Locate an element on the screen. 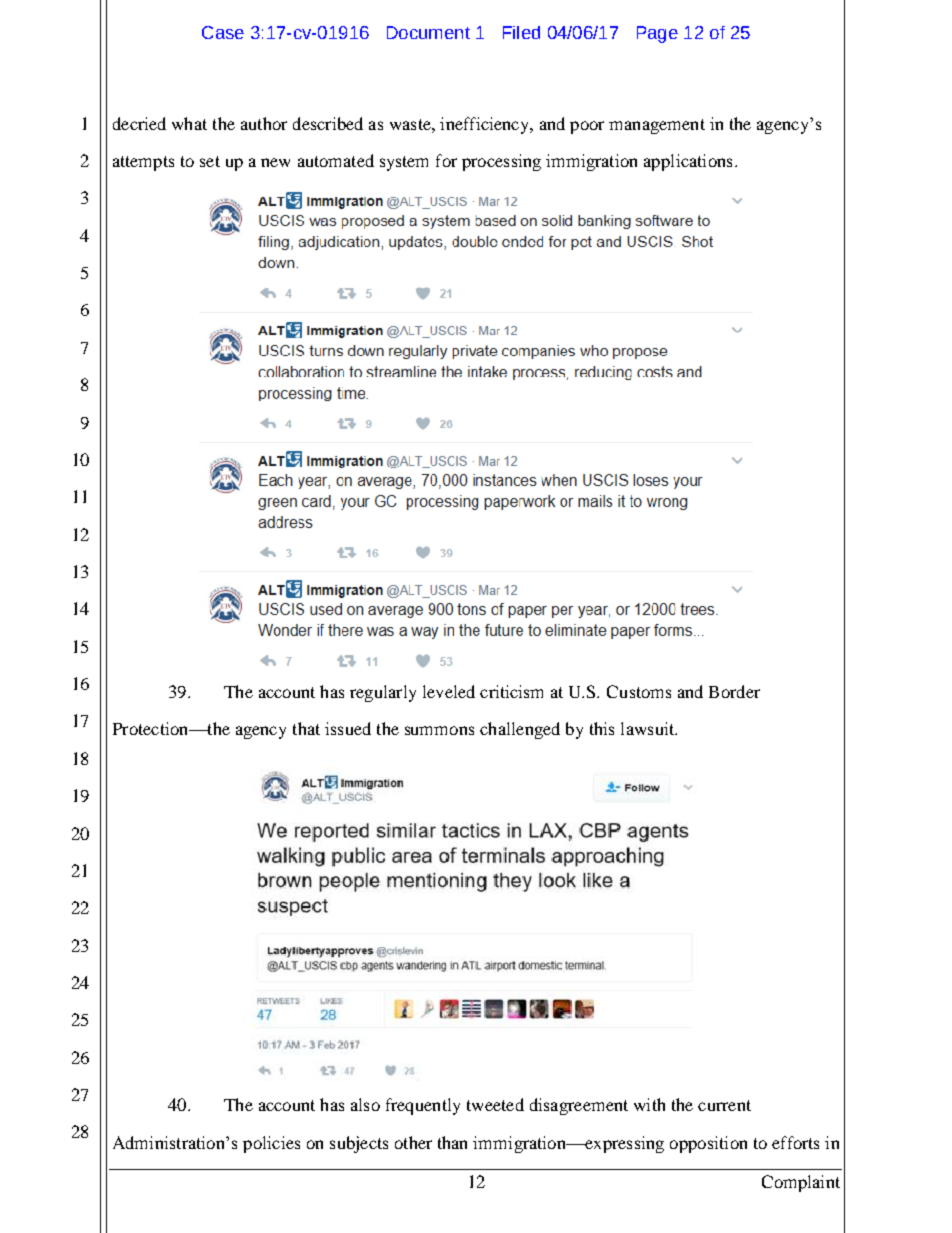  policies is located at coordinates (271, 1144).
